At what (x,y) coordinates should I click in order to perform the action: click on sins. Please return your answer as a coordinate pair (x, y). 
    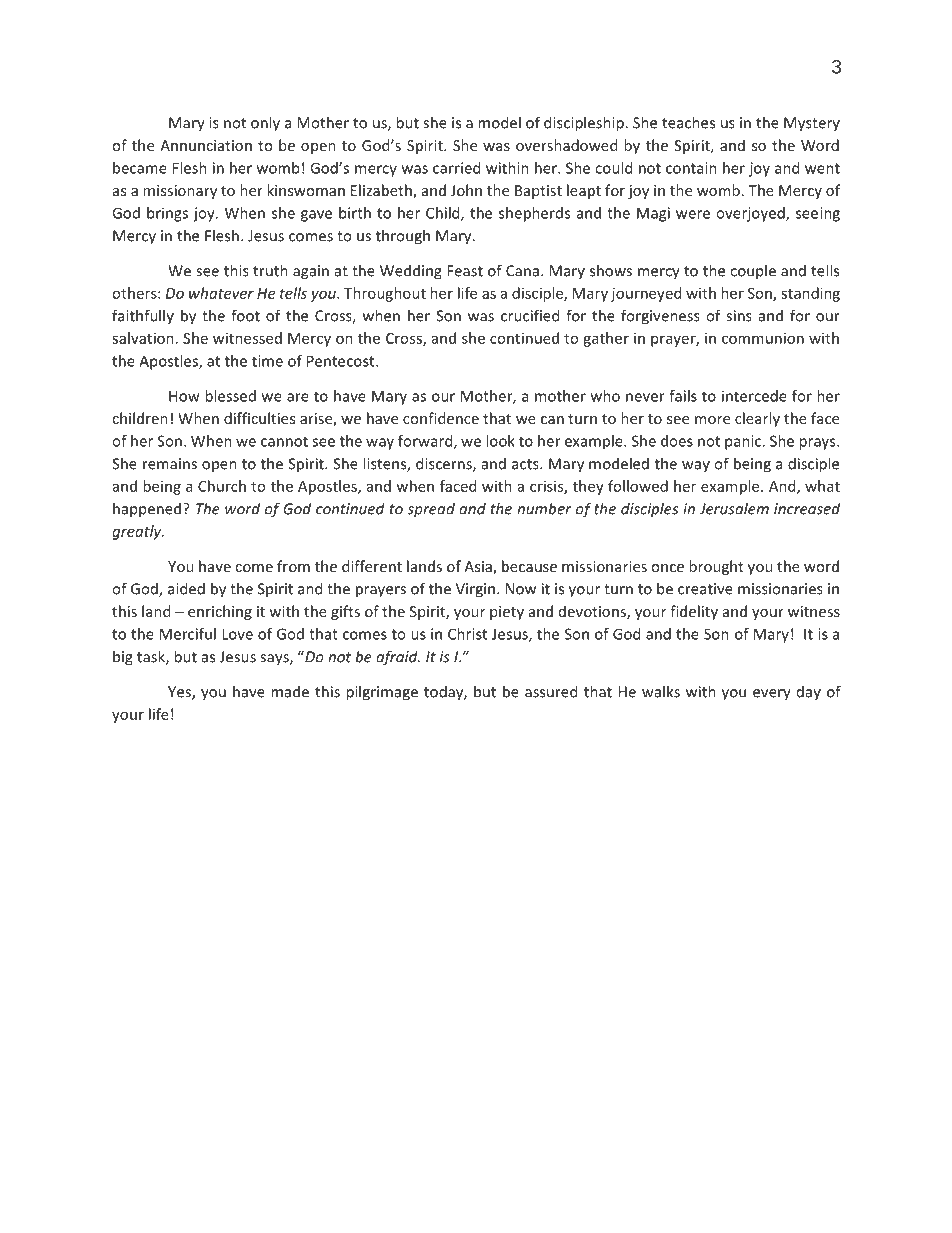
    Looking at the image, I should click on (739, 316).
